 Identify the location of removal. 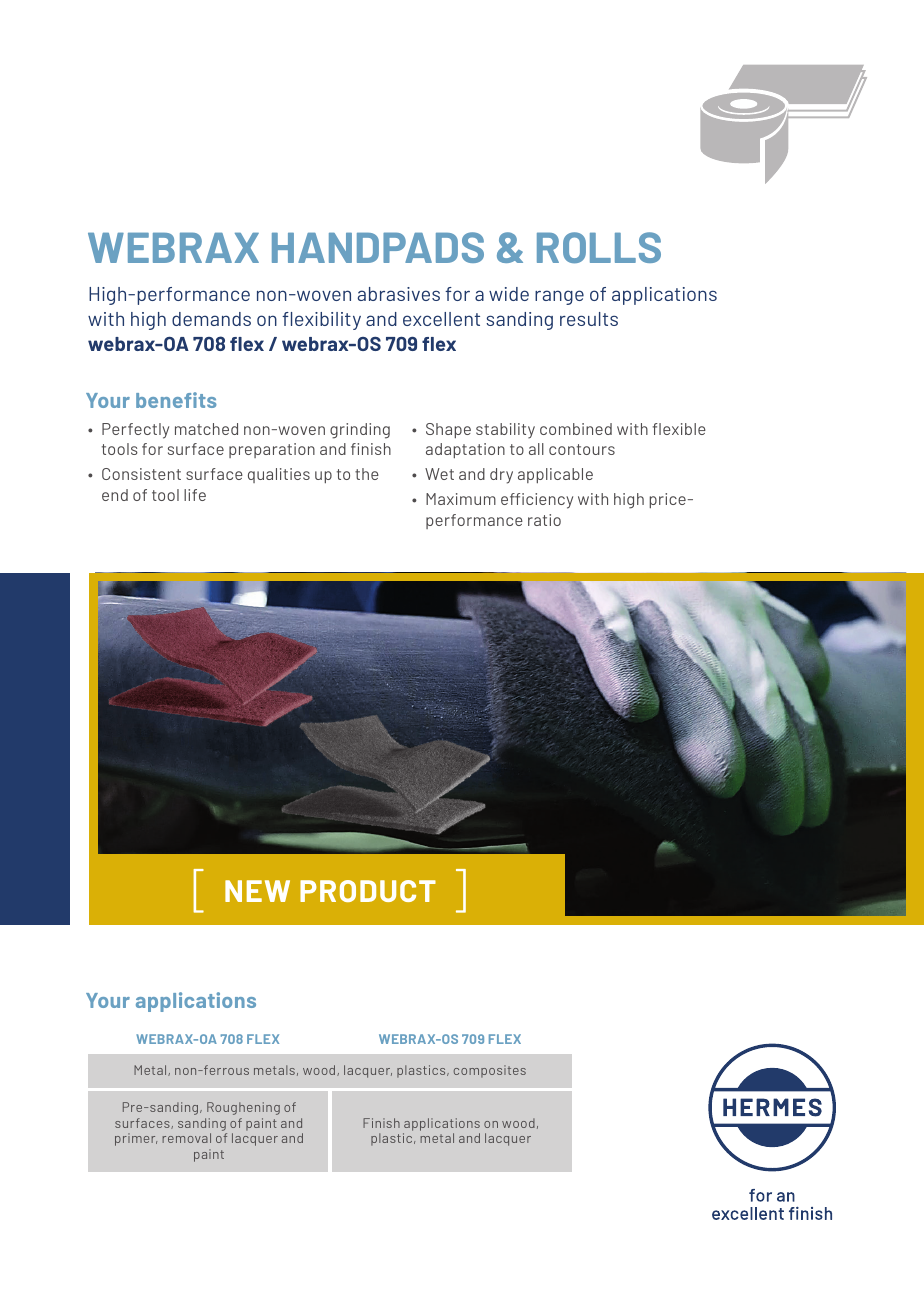
(186, 1138).
